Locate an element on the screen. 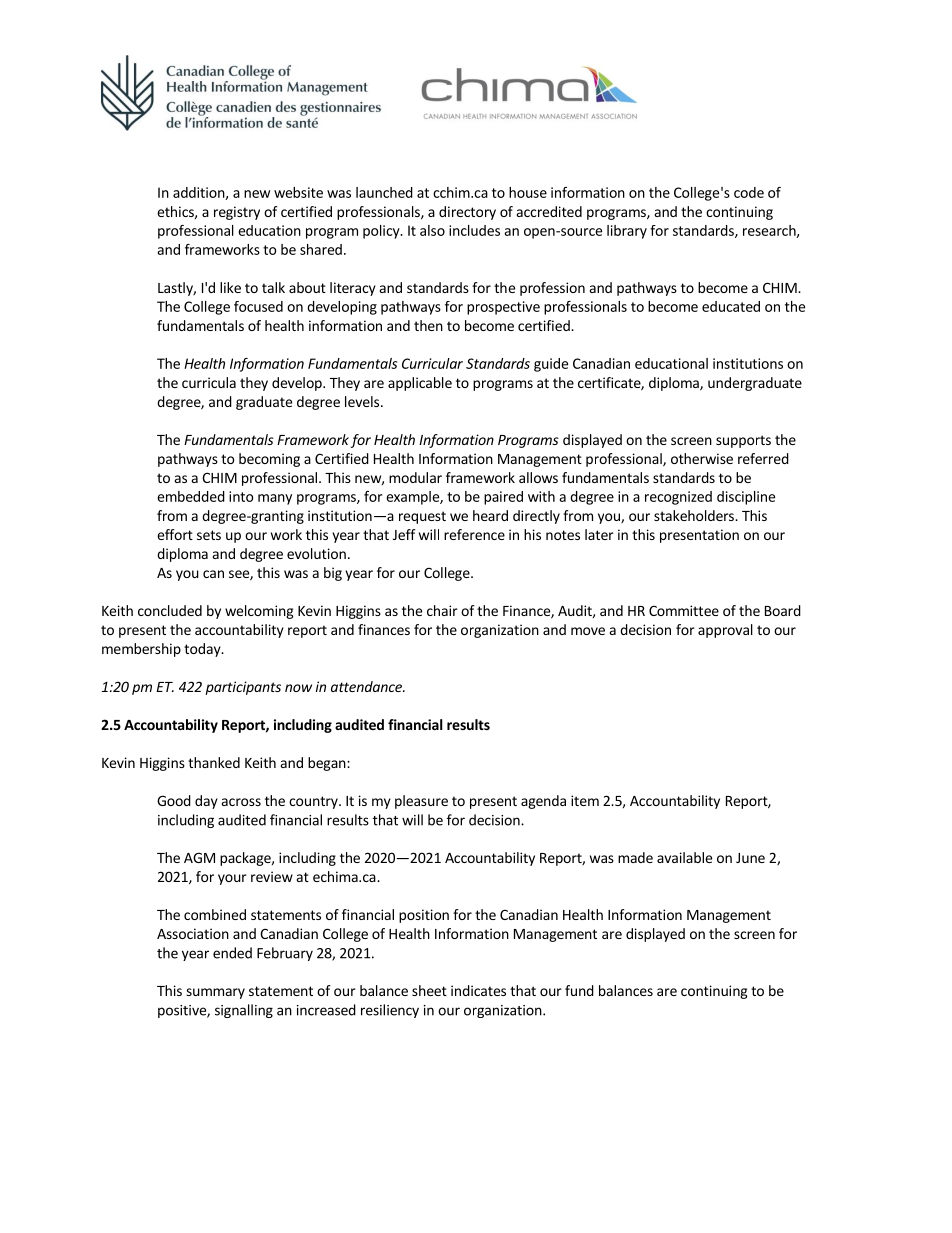 Image resolution: width=952 pixels, height=1233 pixels. summary is located at coordinates (215, 993).
